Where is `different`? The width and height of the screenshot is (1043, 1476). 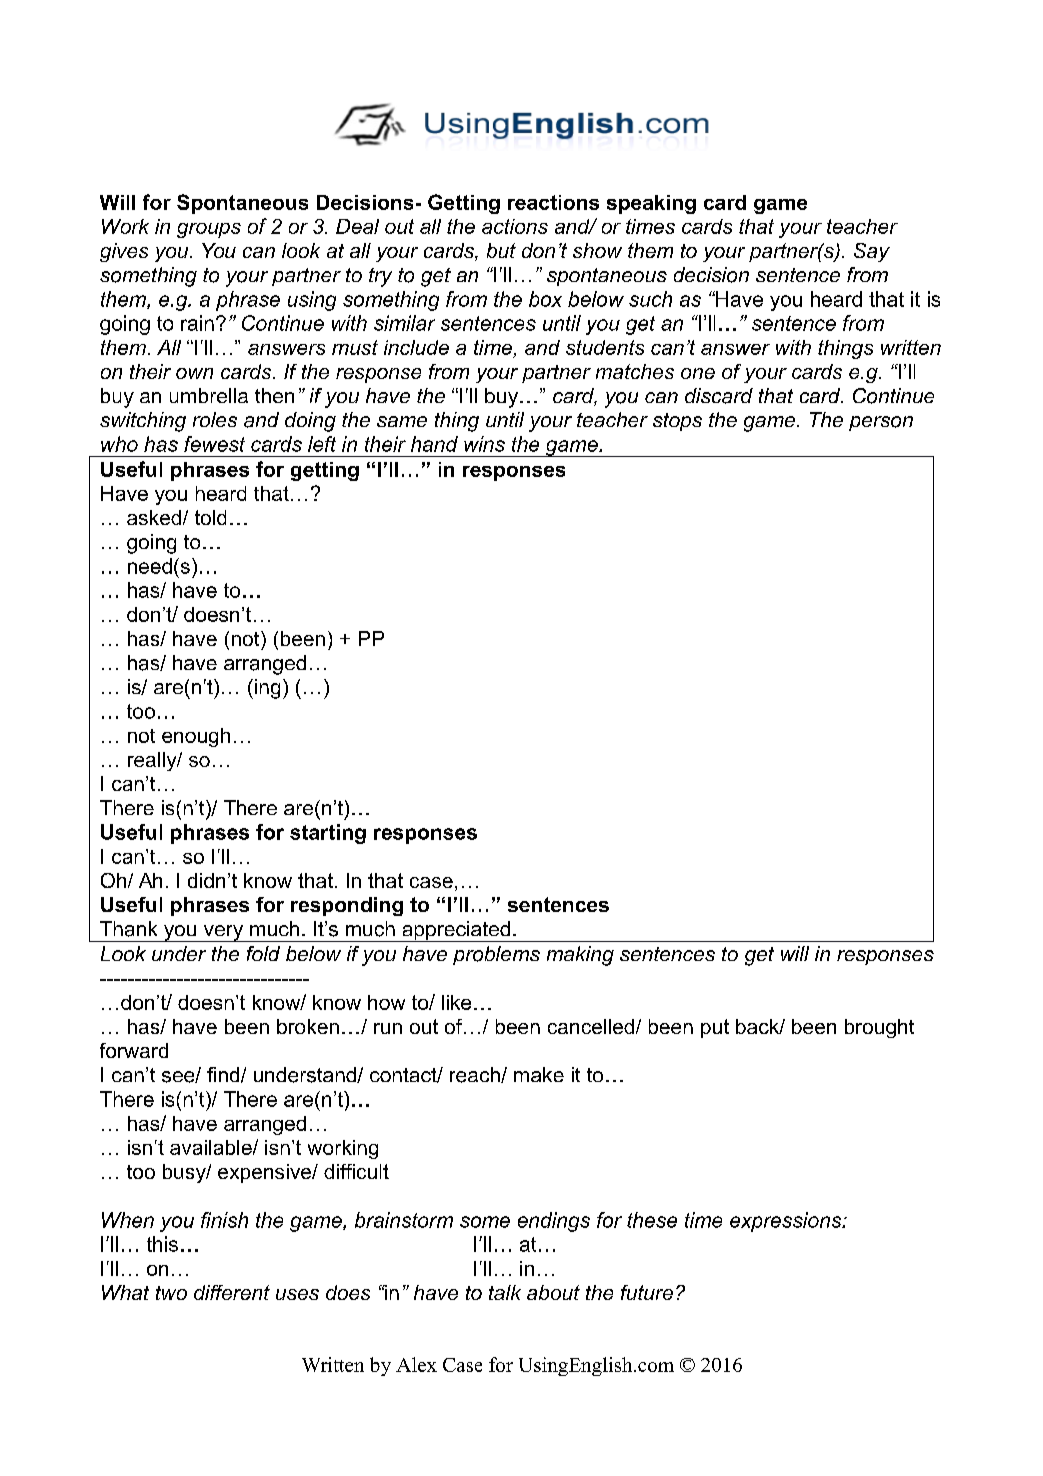 different is located at coordinates (232, 1292).
